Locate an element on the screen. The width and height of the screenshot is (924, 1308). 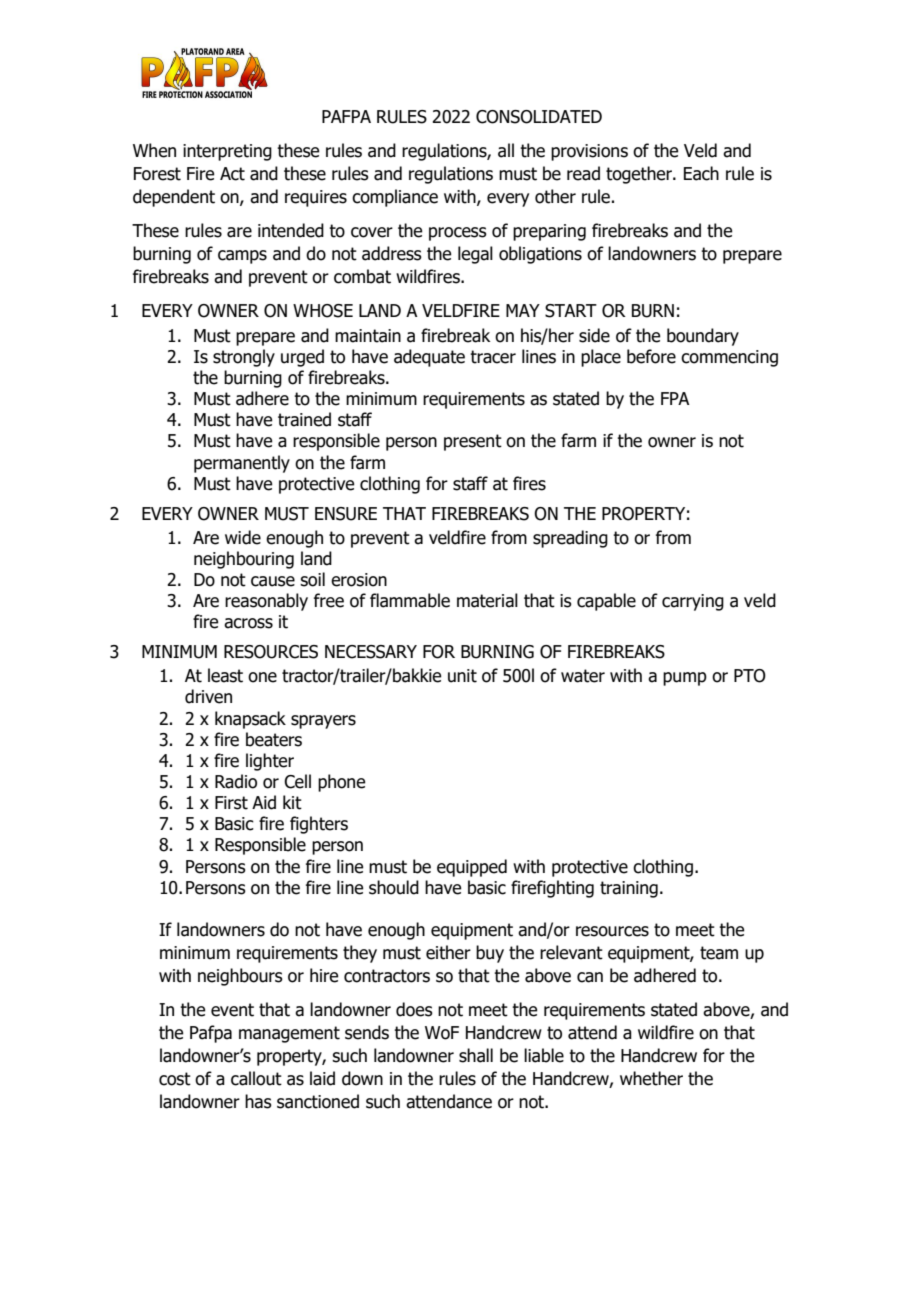
interpreting is located at coordinates (227, 152).
